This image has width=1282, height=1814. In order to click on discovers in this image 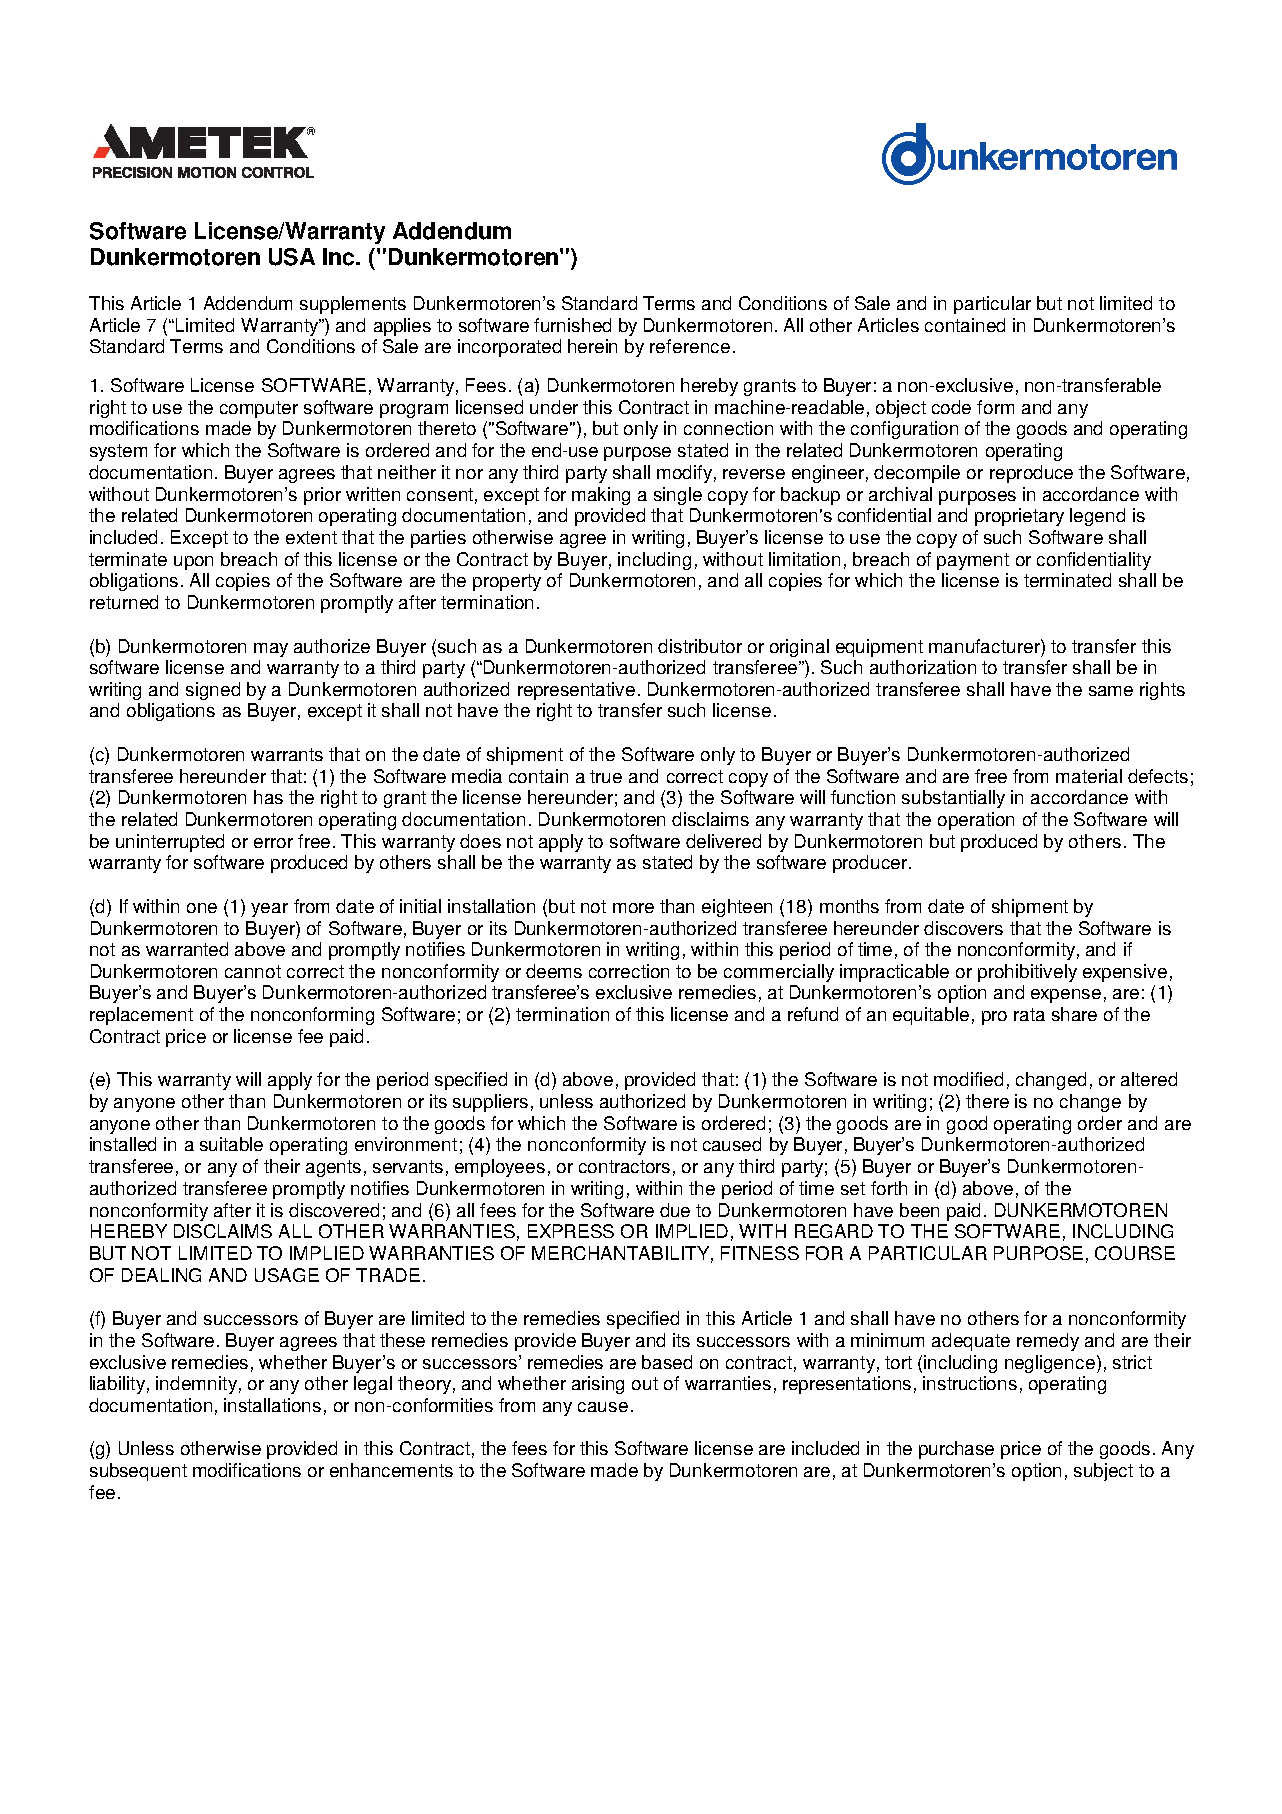, I will do `click(963, 928)`.
